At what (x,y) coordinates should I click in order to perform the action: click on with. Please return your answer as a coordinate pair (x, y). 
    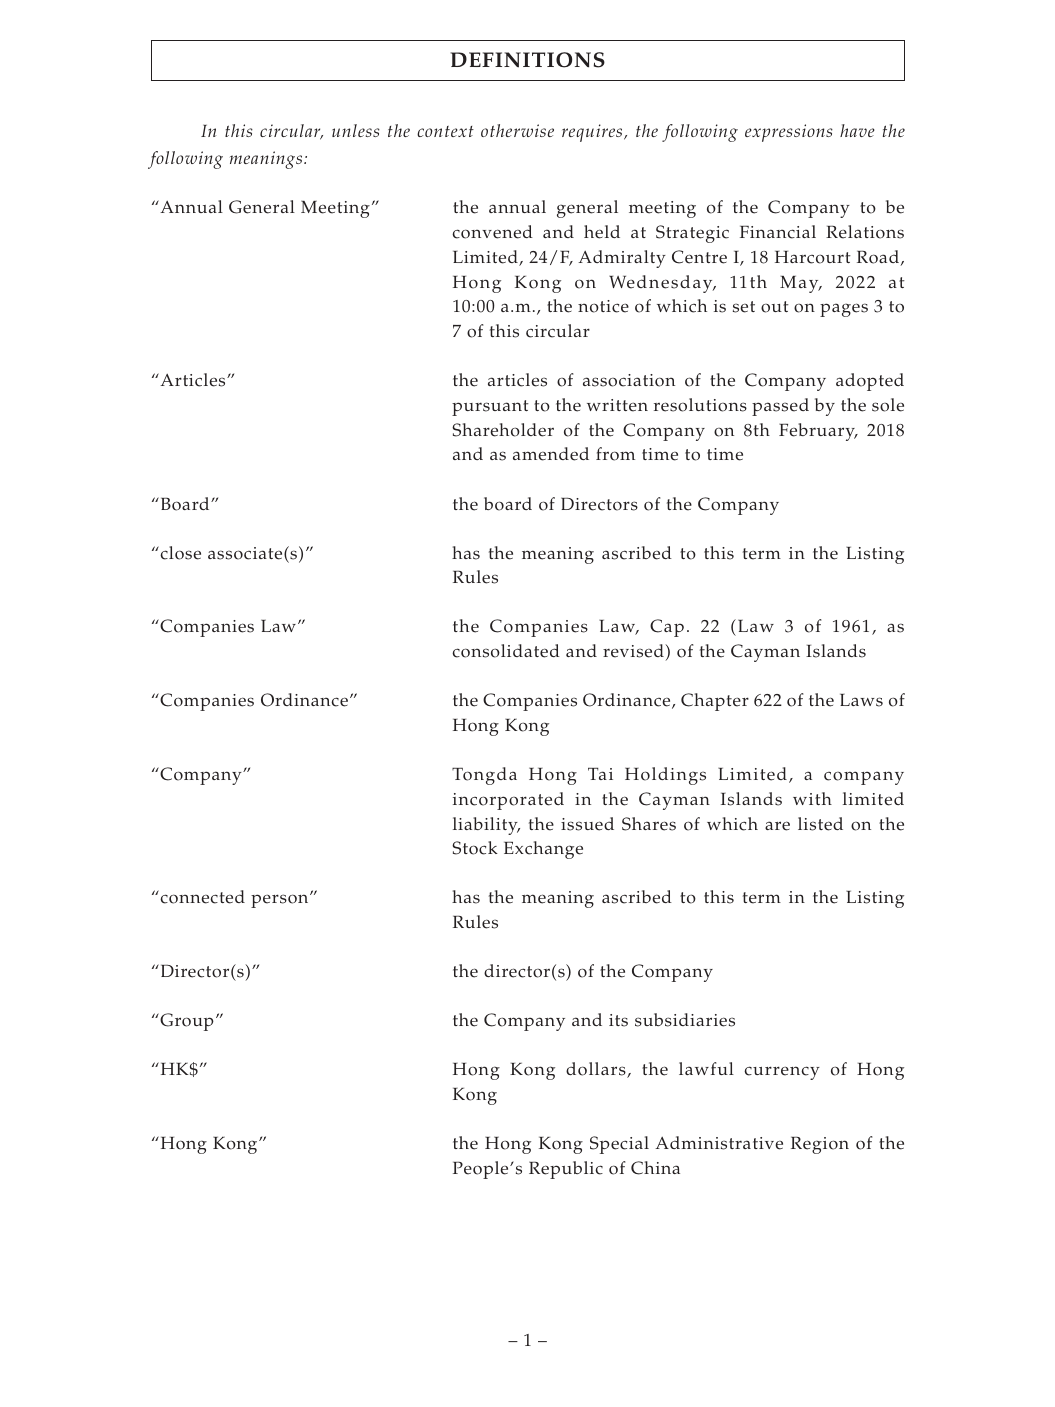
    Looking at the image, I should click on (812, 798).
